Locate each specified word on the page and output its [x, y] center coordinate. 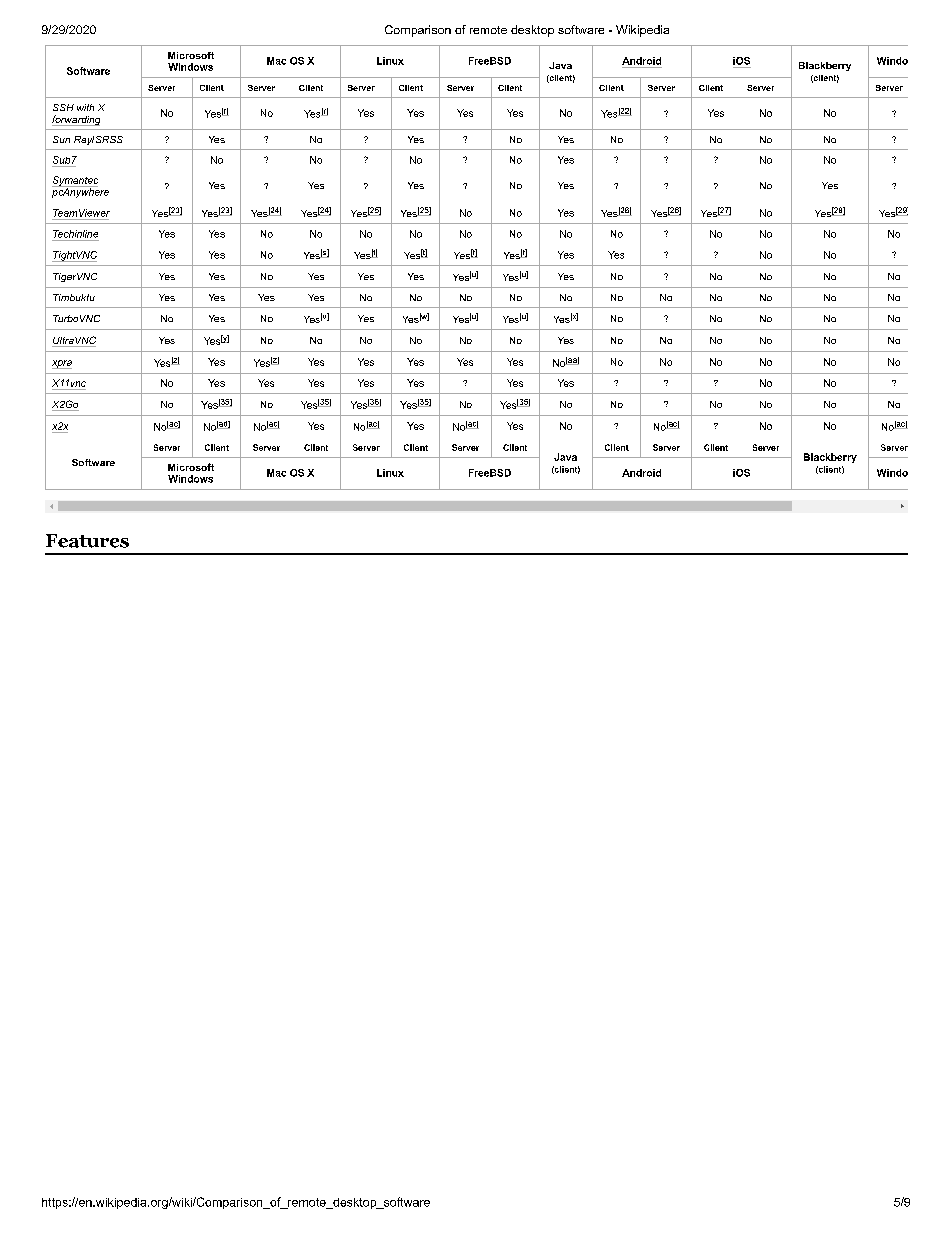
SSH [63, 107]
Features [87, 541]
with [85, 107]
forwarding [76, 120]
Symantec [75, 181]
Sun [61, 139]
